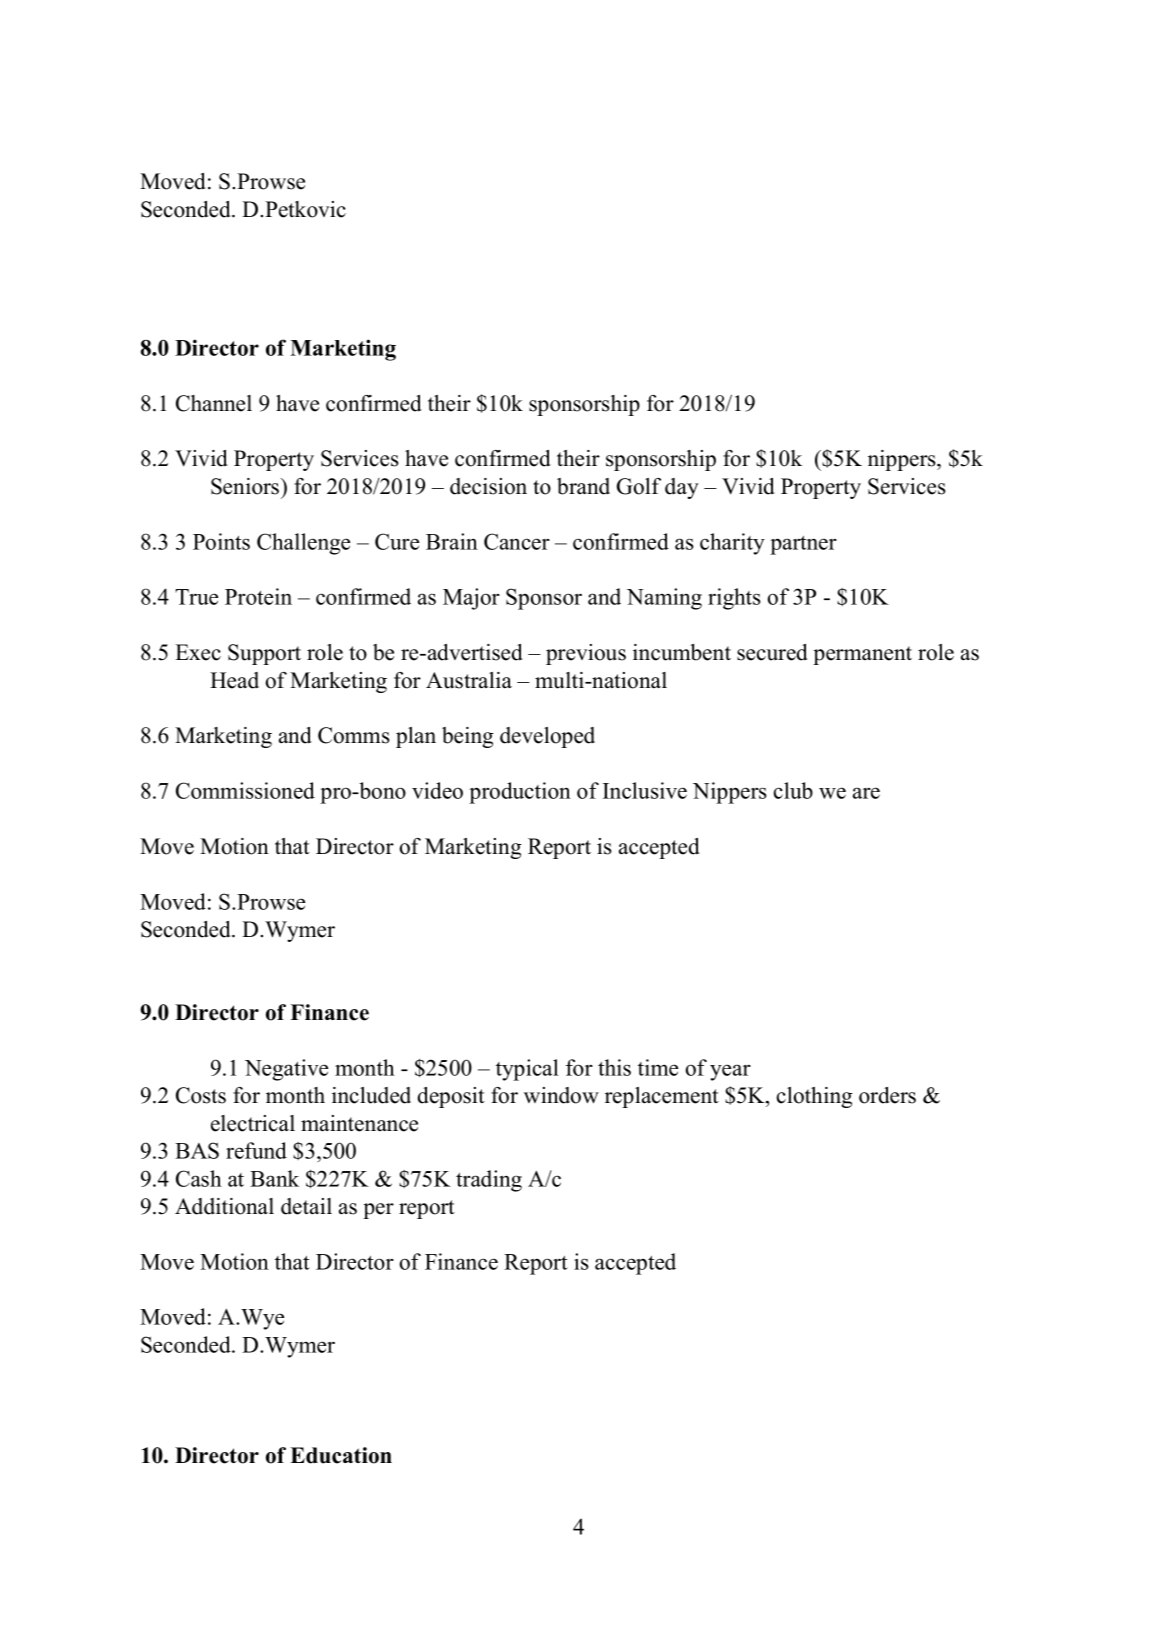 The width and height of the screenshot is (1158, 1637). What do you see at coordinates (246, 486) in the screenshot?
I see `Seniors` at bounding box center [246, 486].
